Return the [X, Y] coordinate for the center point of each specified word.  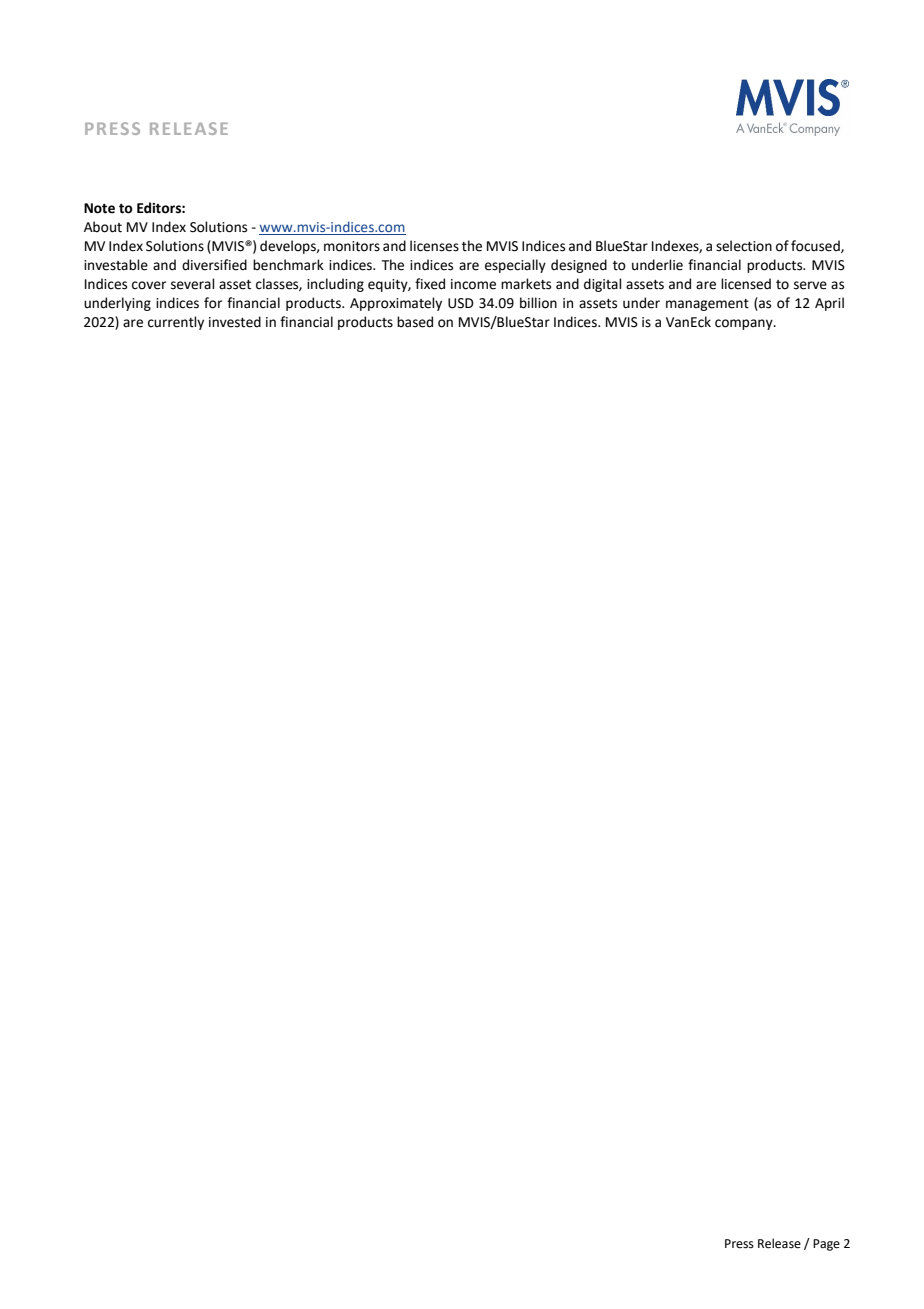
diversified [214, 265]
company [745, 324]
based [415, 322]
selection [744, 246]
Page [826, 1245]
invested [235, 322]
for [213, 303]
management [707, 305]
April [829, 304]
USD [461, 303]
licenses [434, 246]
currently [176, 323]
